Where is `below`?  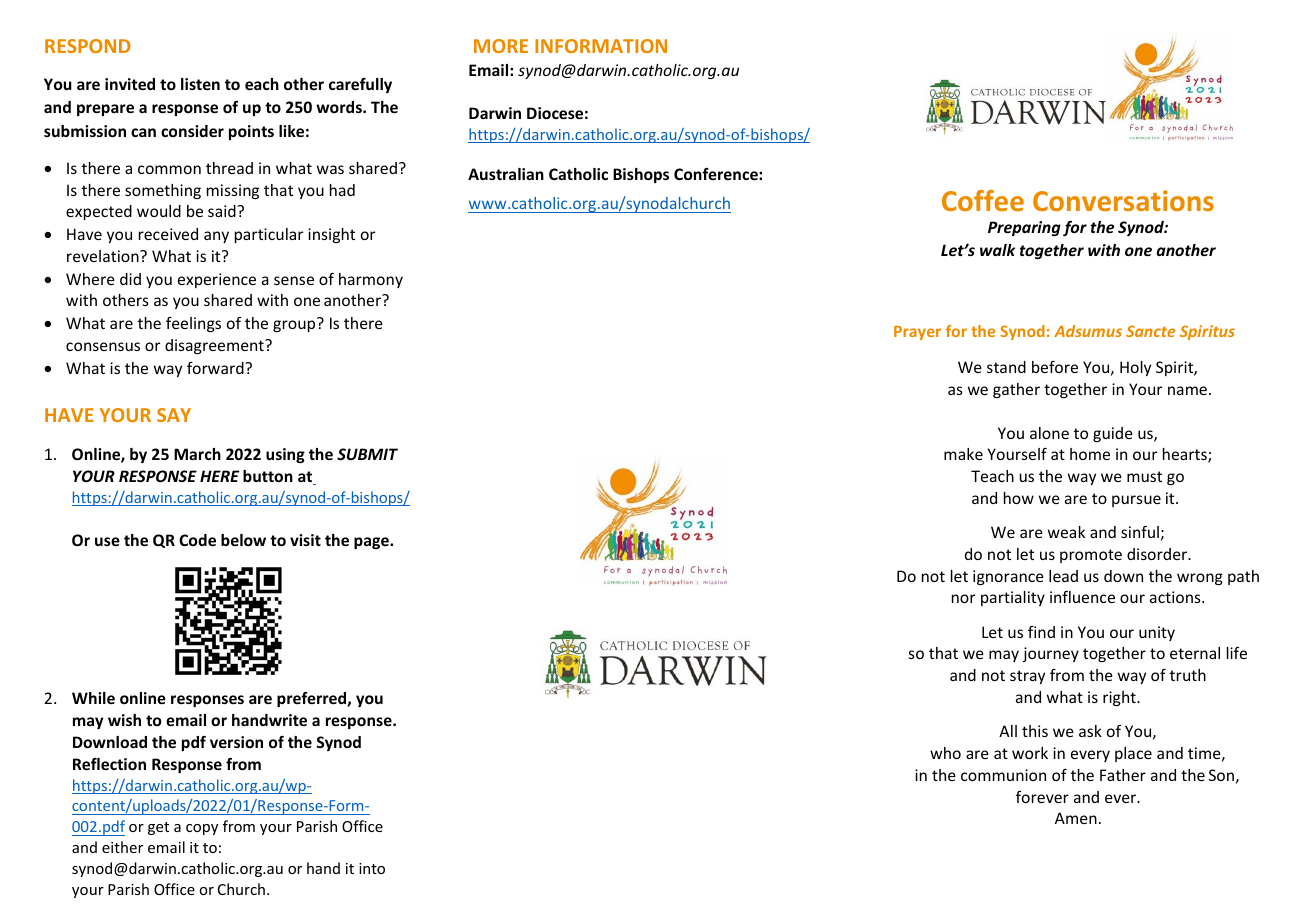 below is located at coordinates (243, 540).
